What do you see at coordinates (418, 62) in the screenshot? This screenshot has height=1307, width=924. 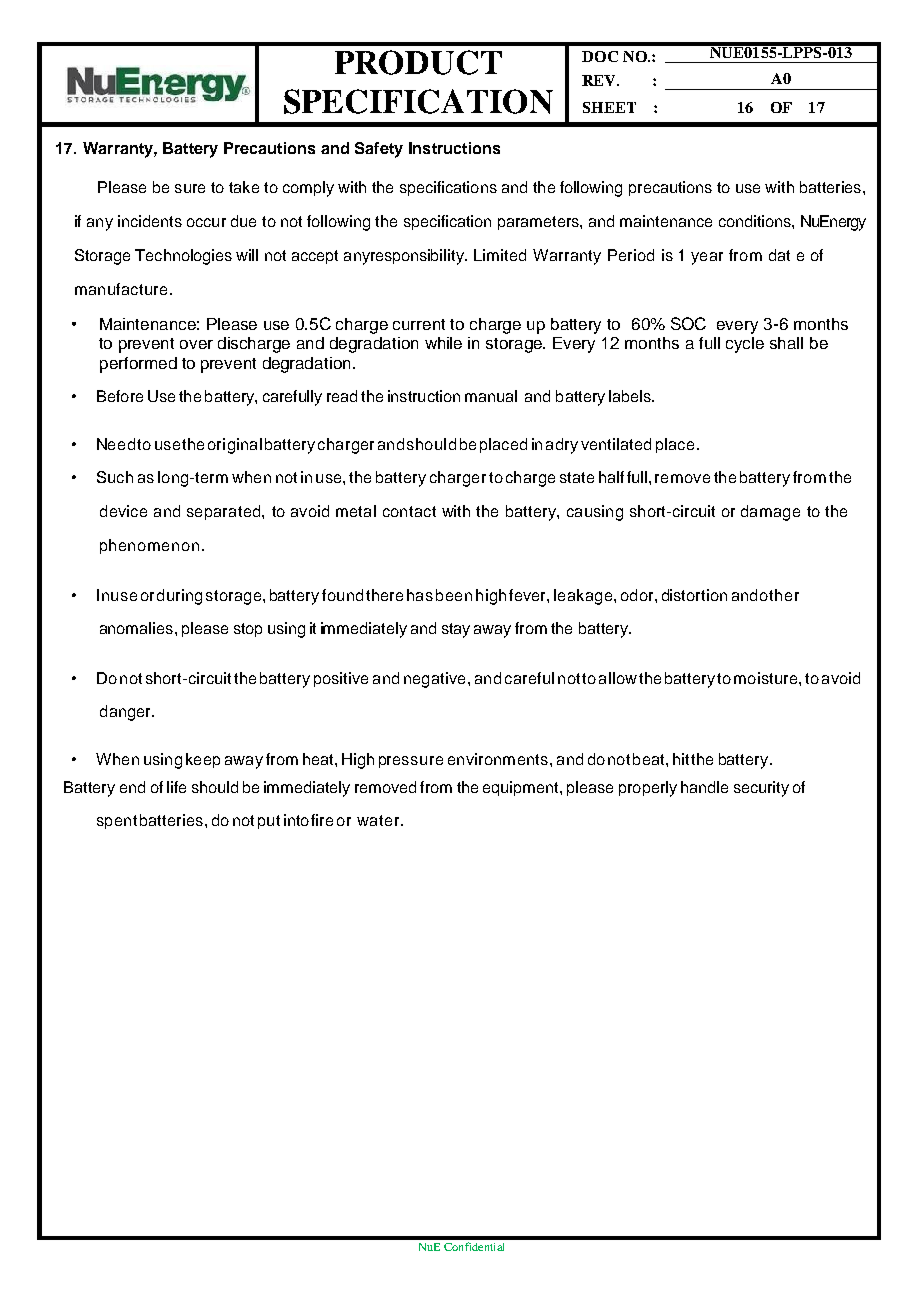 I see `PRODUCT` at bounding box center [418, 62].
